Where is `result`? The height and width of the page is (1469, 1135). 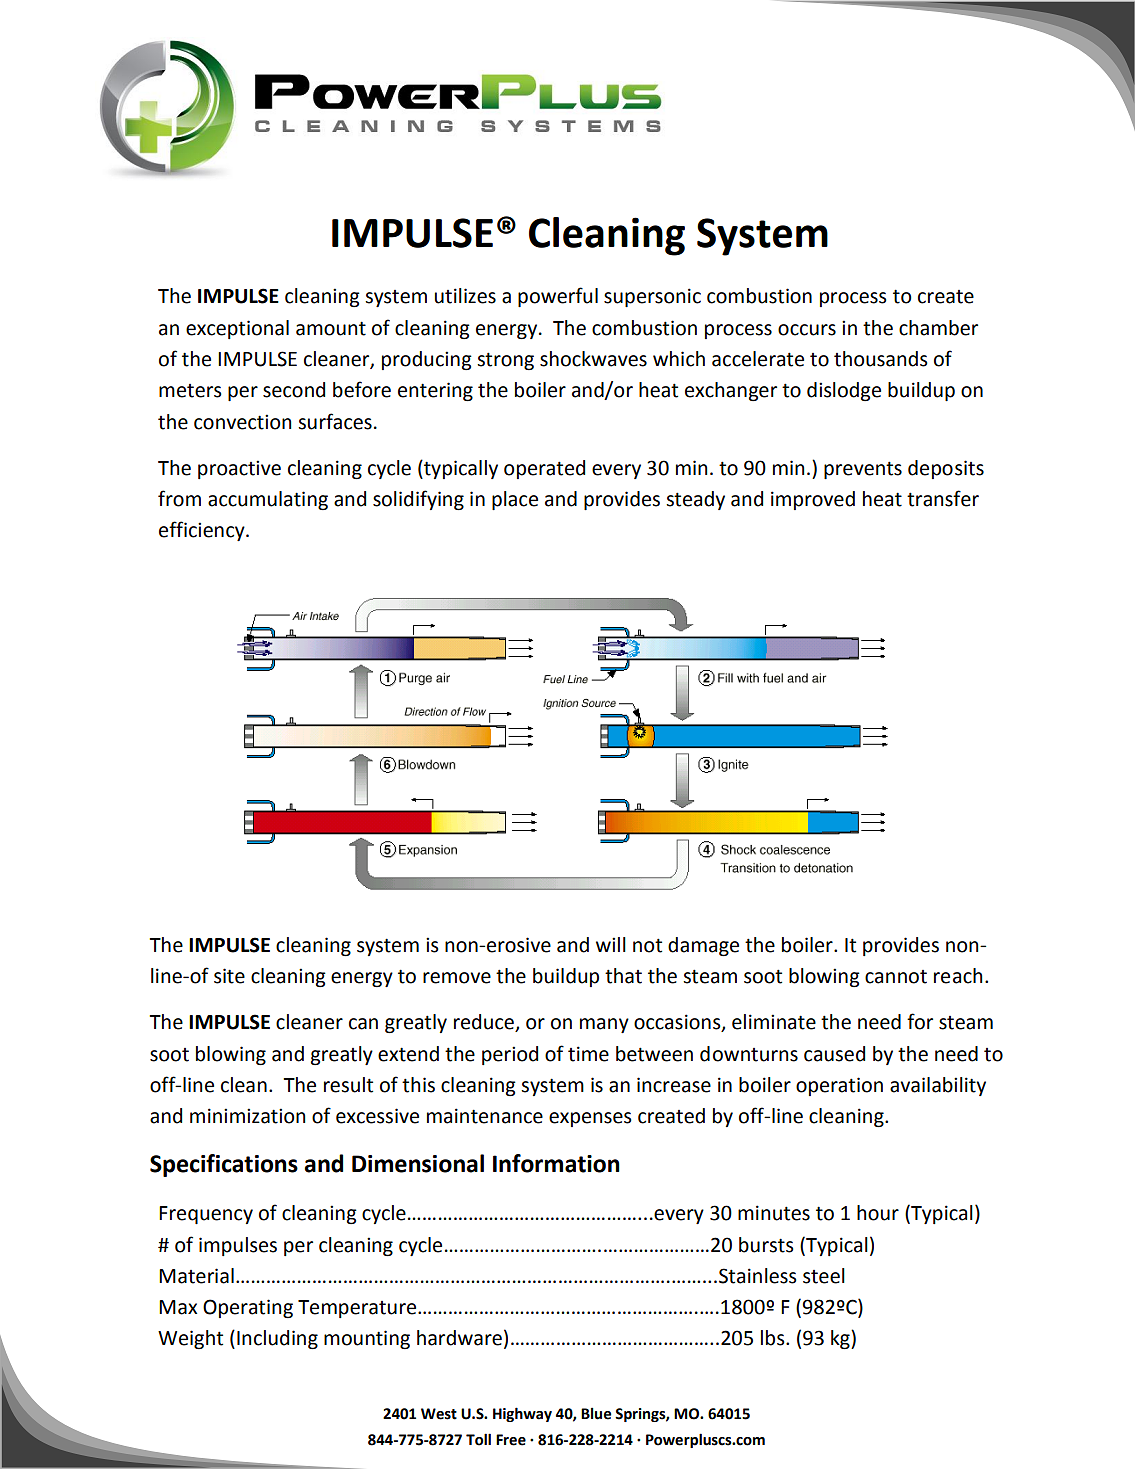 result is located at coordinates (348, 1085).
